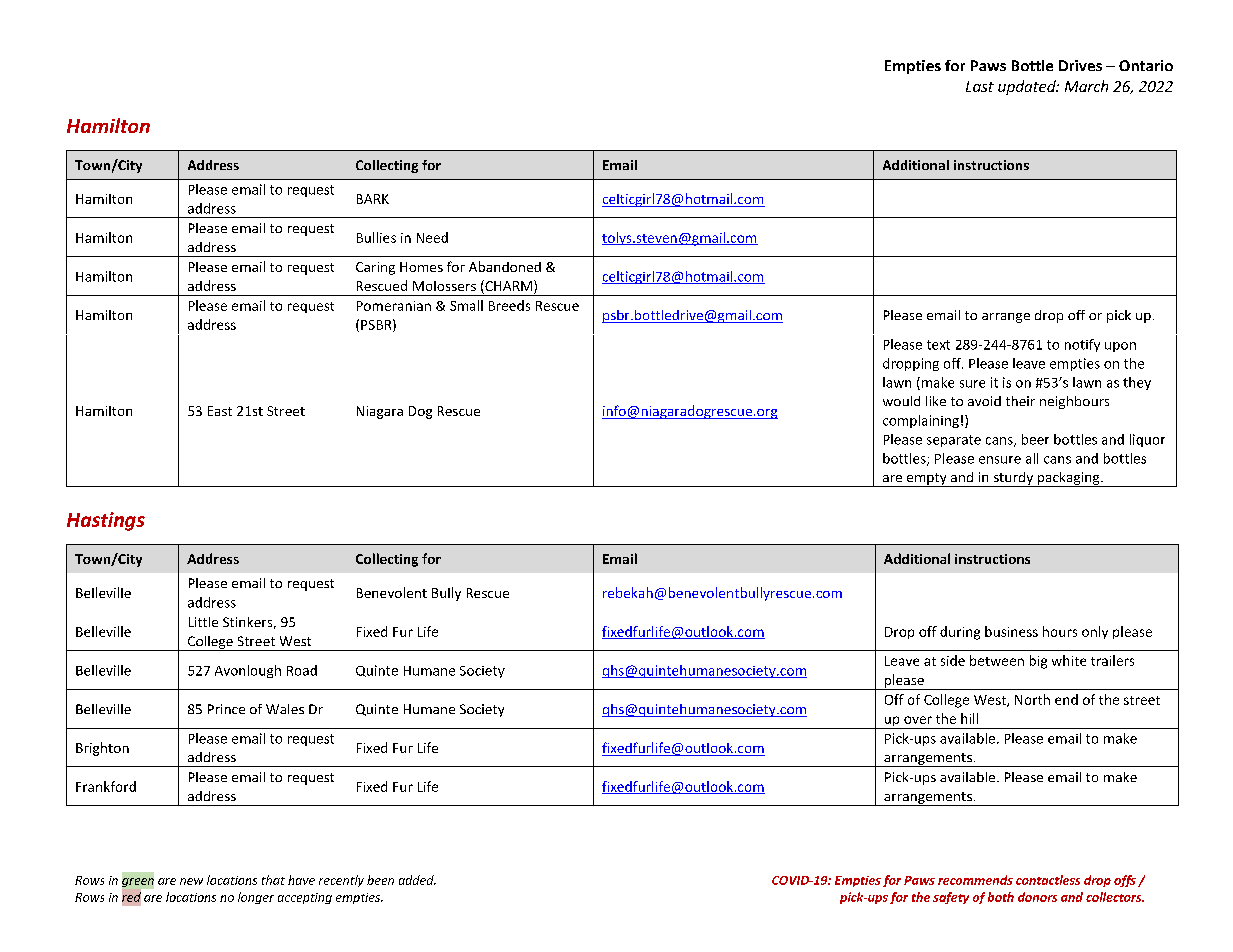 This page has width=1233, height=952. What do you see at coordinates (509, 305) in the page?
I see `Breeds` at bounding box center [509, 305].
